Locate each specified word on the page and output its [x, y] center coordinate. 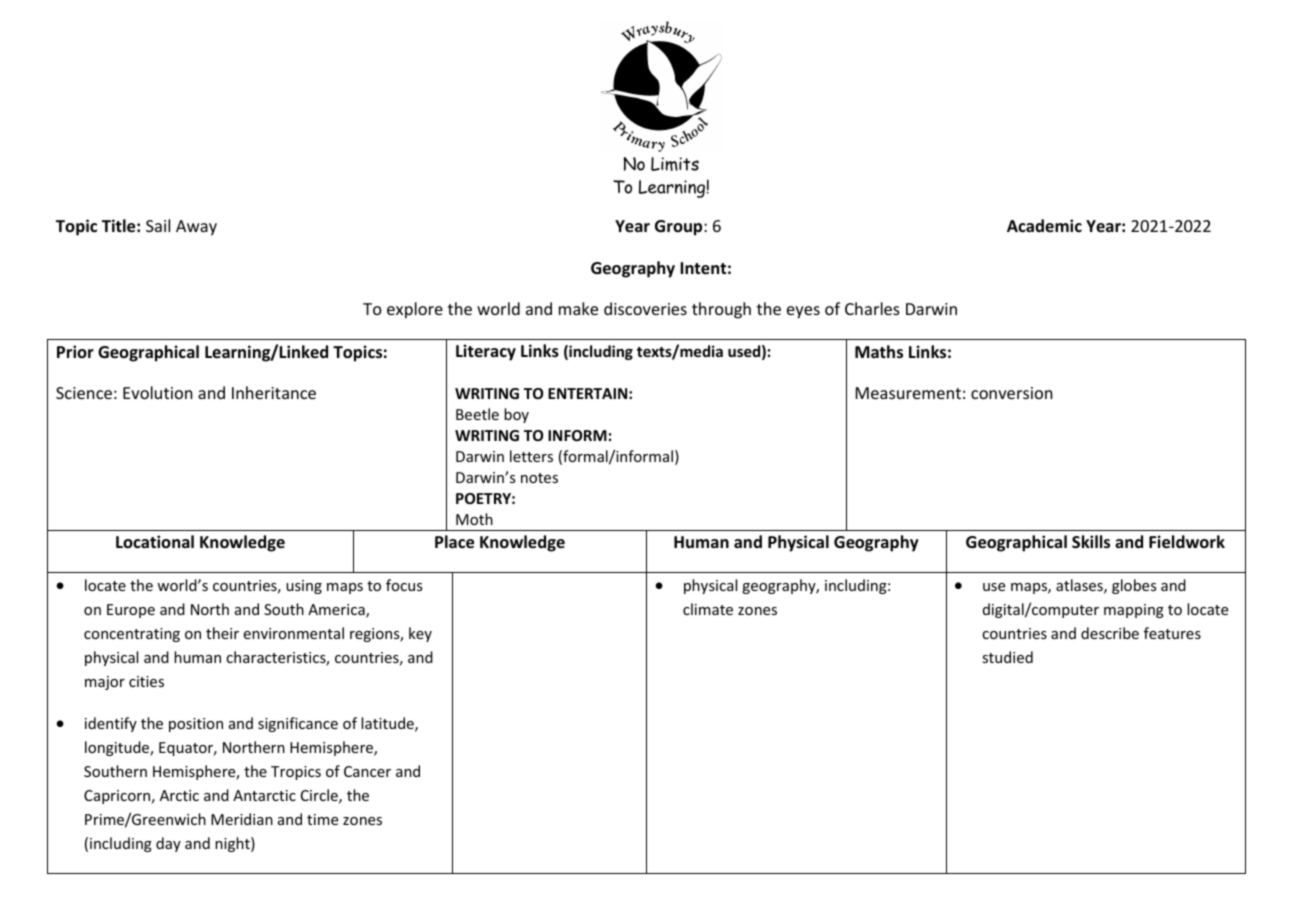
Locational [155, 541]
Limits [675, 164]
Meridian [242, 819]
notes [539, 478]
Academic [1044, 225]
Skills [1091, 542]
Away [196, 228]
